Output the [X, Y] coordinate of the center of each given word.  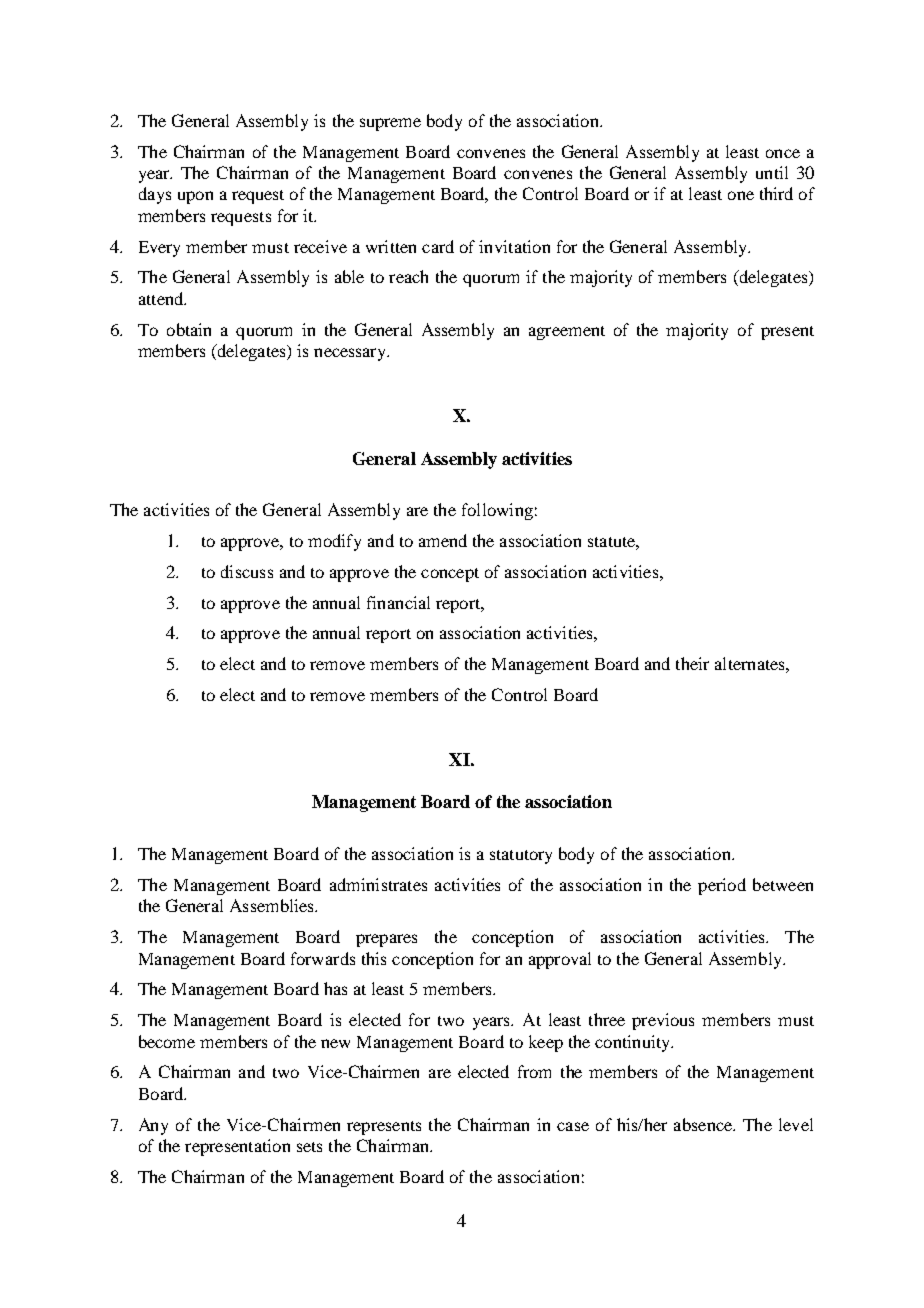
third [776, 193]
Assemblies [273, 905]
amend [443, 540]
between [783, 884]
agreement [567, 333]
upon [195, 197]
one [741, 195]
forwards [323, 958]
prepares [386, 940]
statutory [521, 857]
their [692, 663]
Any [153, 1126]
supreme [390, 124]
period [722, 886]
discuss [247, 571]
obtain [189, 329]
